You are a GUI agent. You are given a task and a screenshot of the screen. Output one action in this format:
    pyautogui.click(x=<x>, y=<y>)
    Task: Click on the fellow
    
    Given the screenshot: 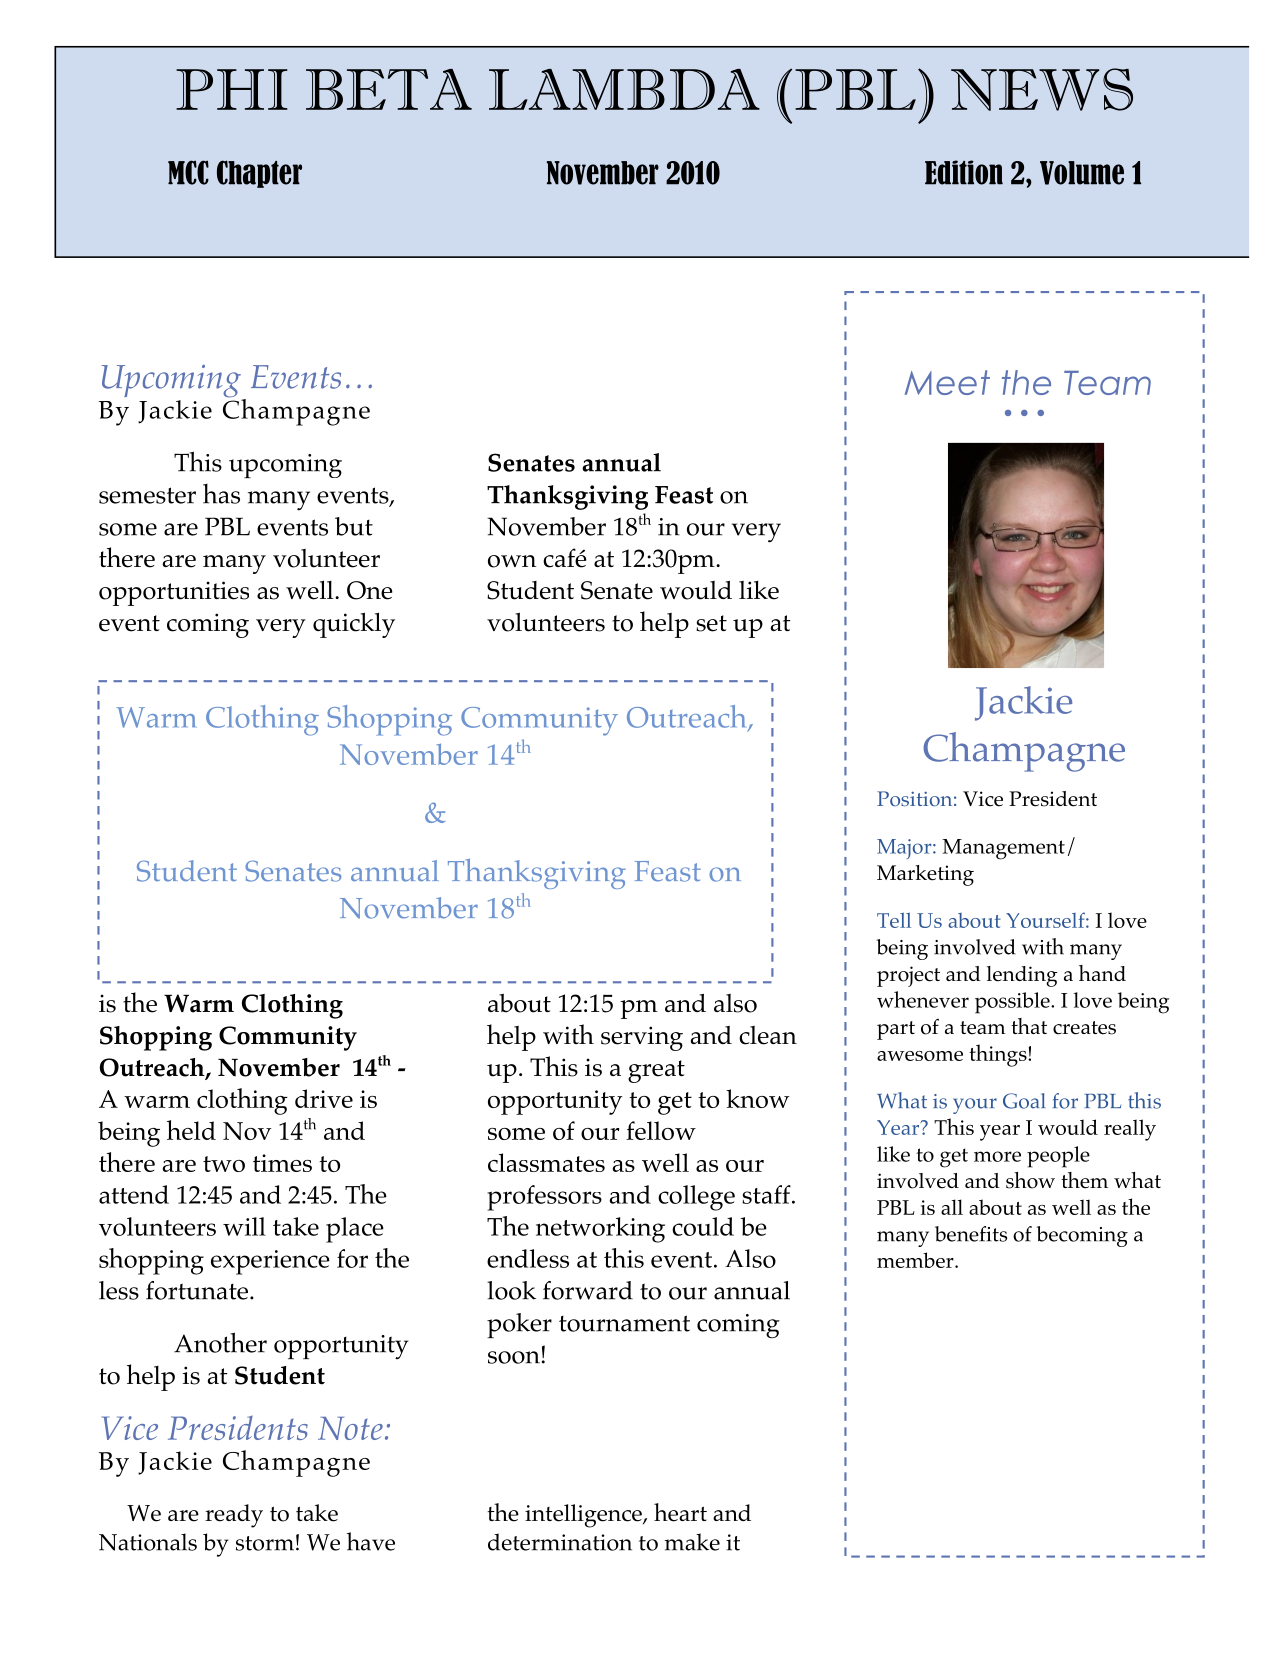 What is the action you would take?
    pyautogui.click(x=661, y=1130)
